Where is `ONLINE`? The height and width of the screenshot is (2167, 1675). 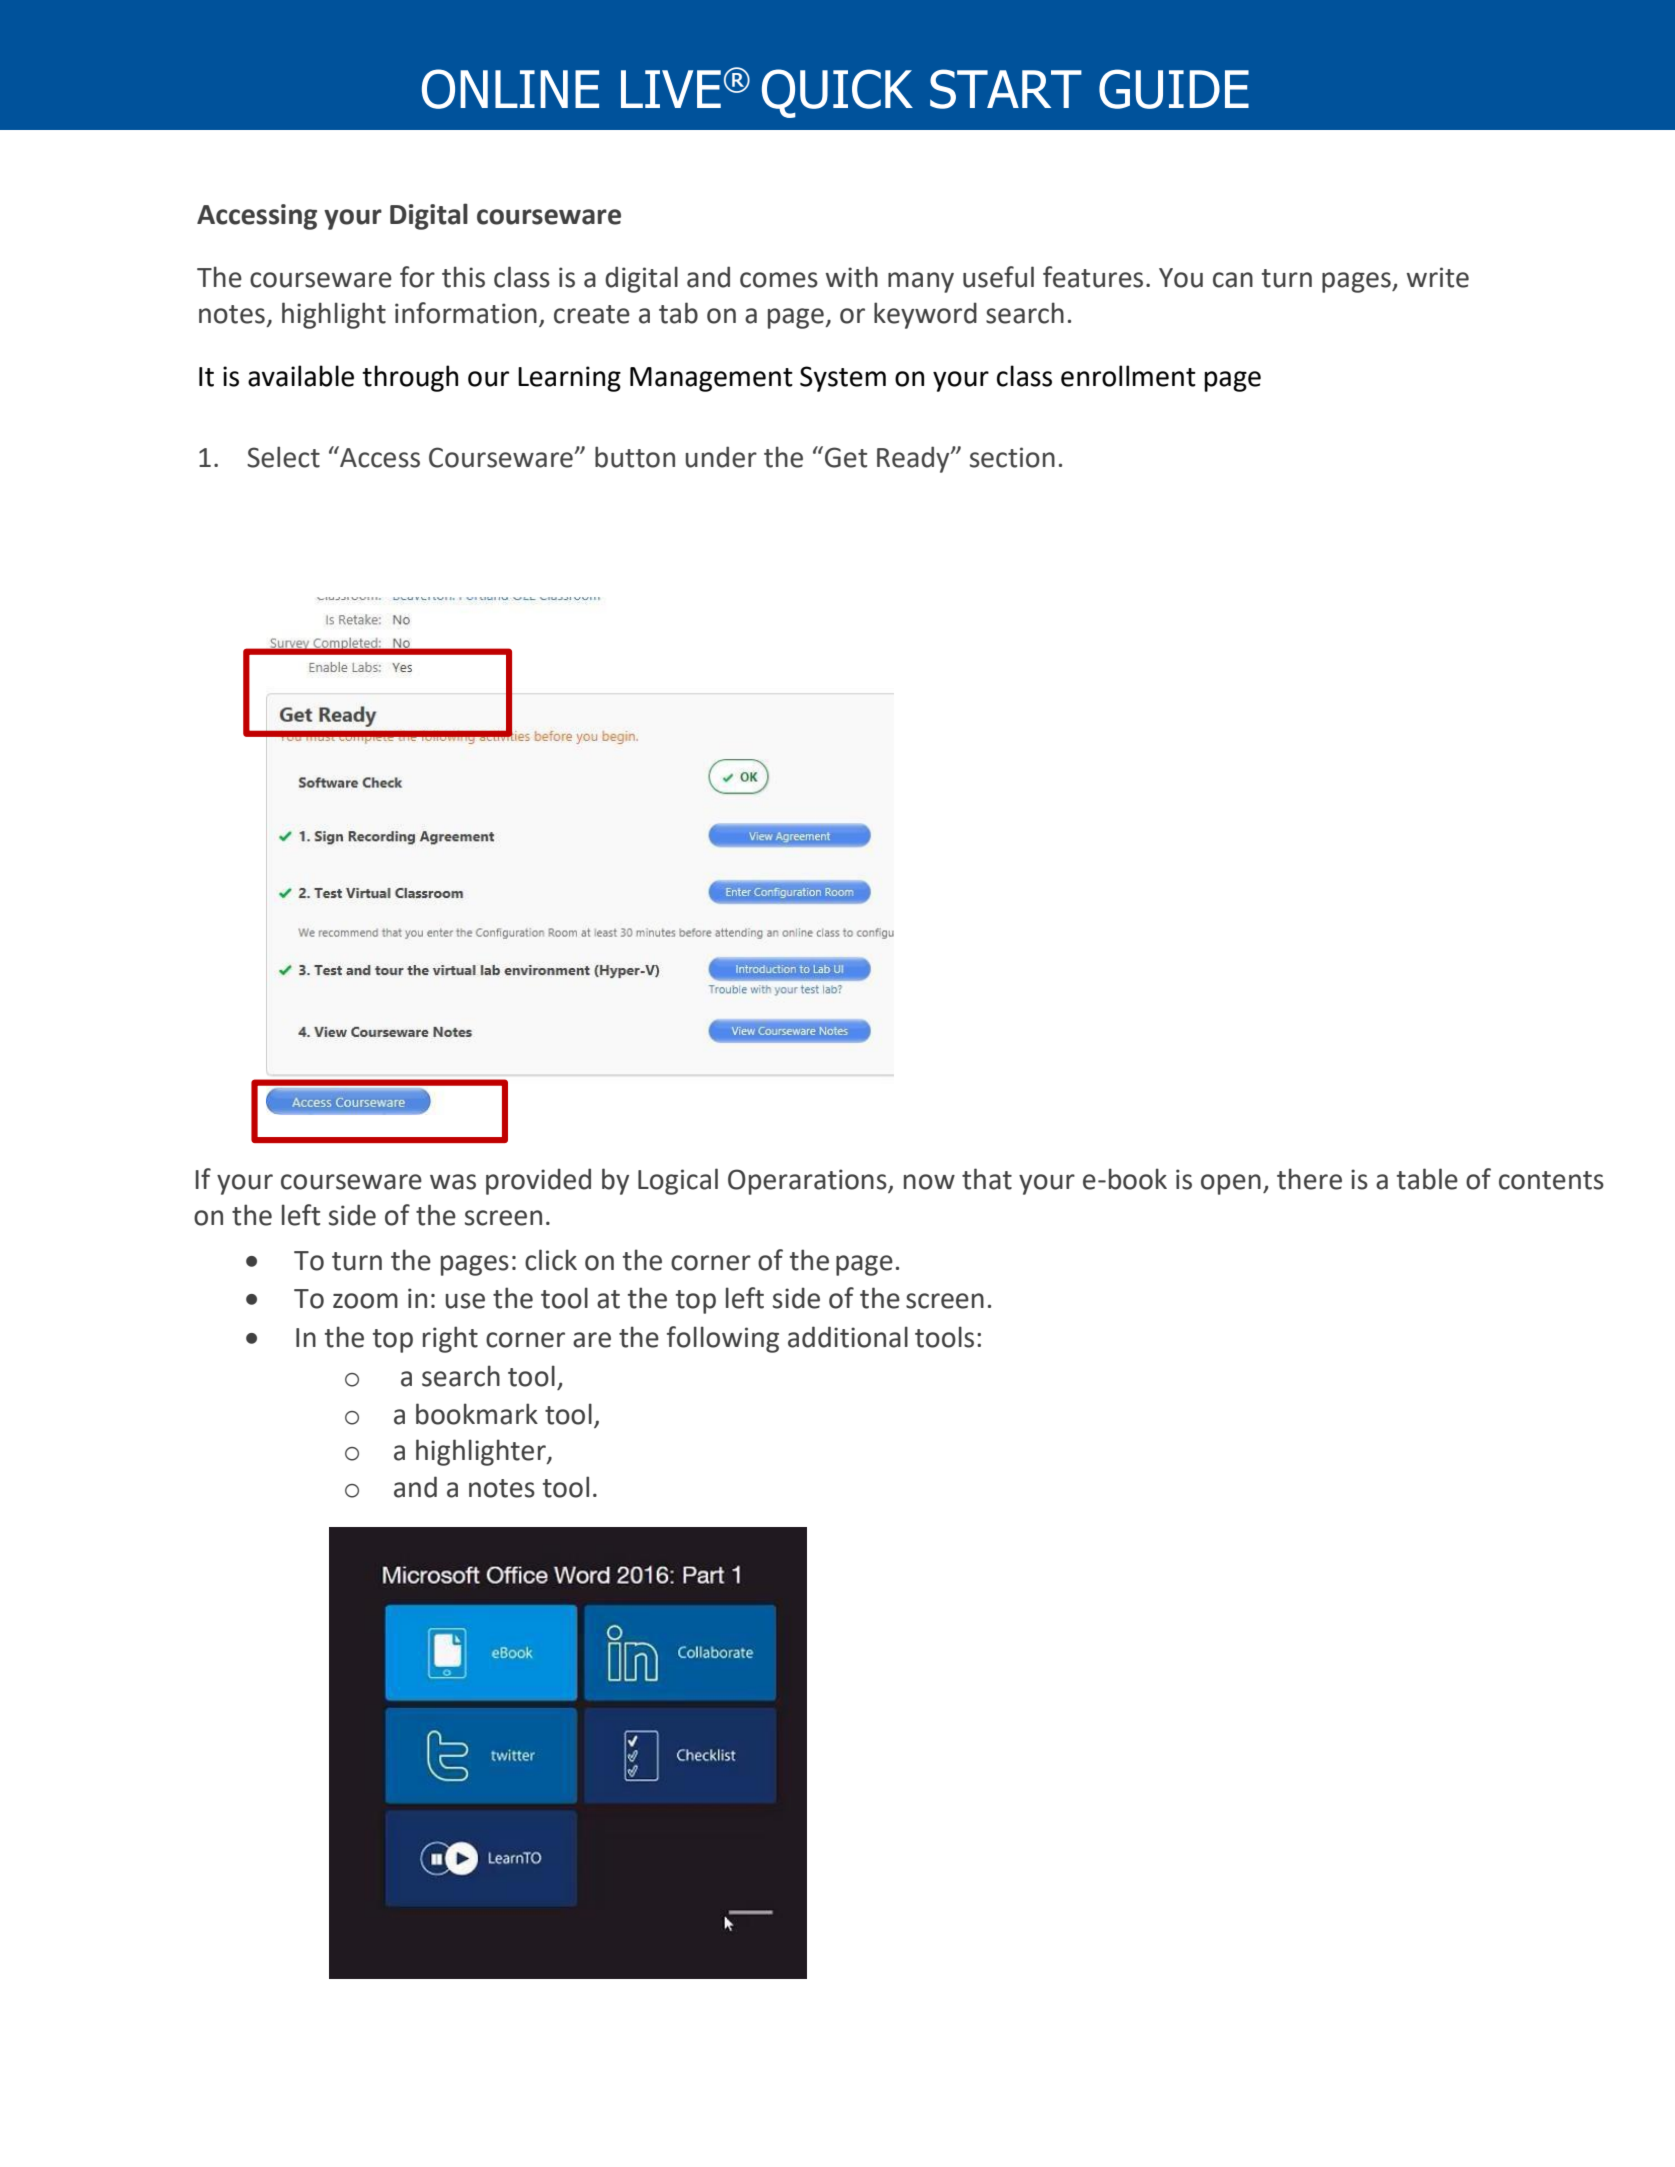 ONLINE is located at coordinates (510, 89).
